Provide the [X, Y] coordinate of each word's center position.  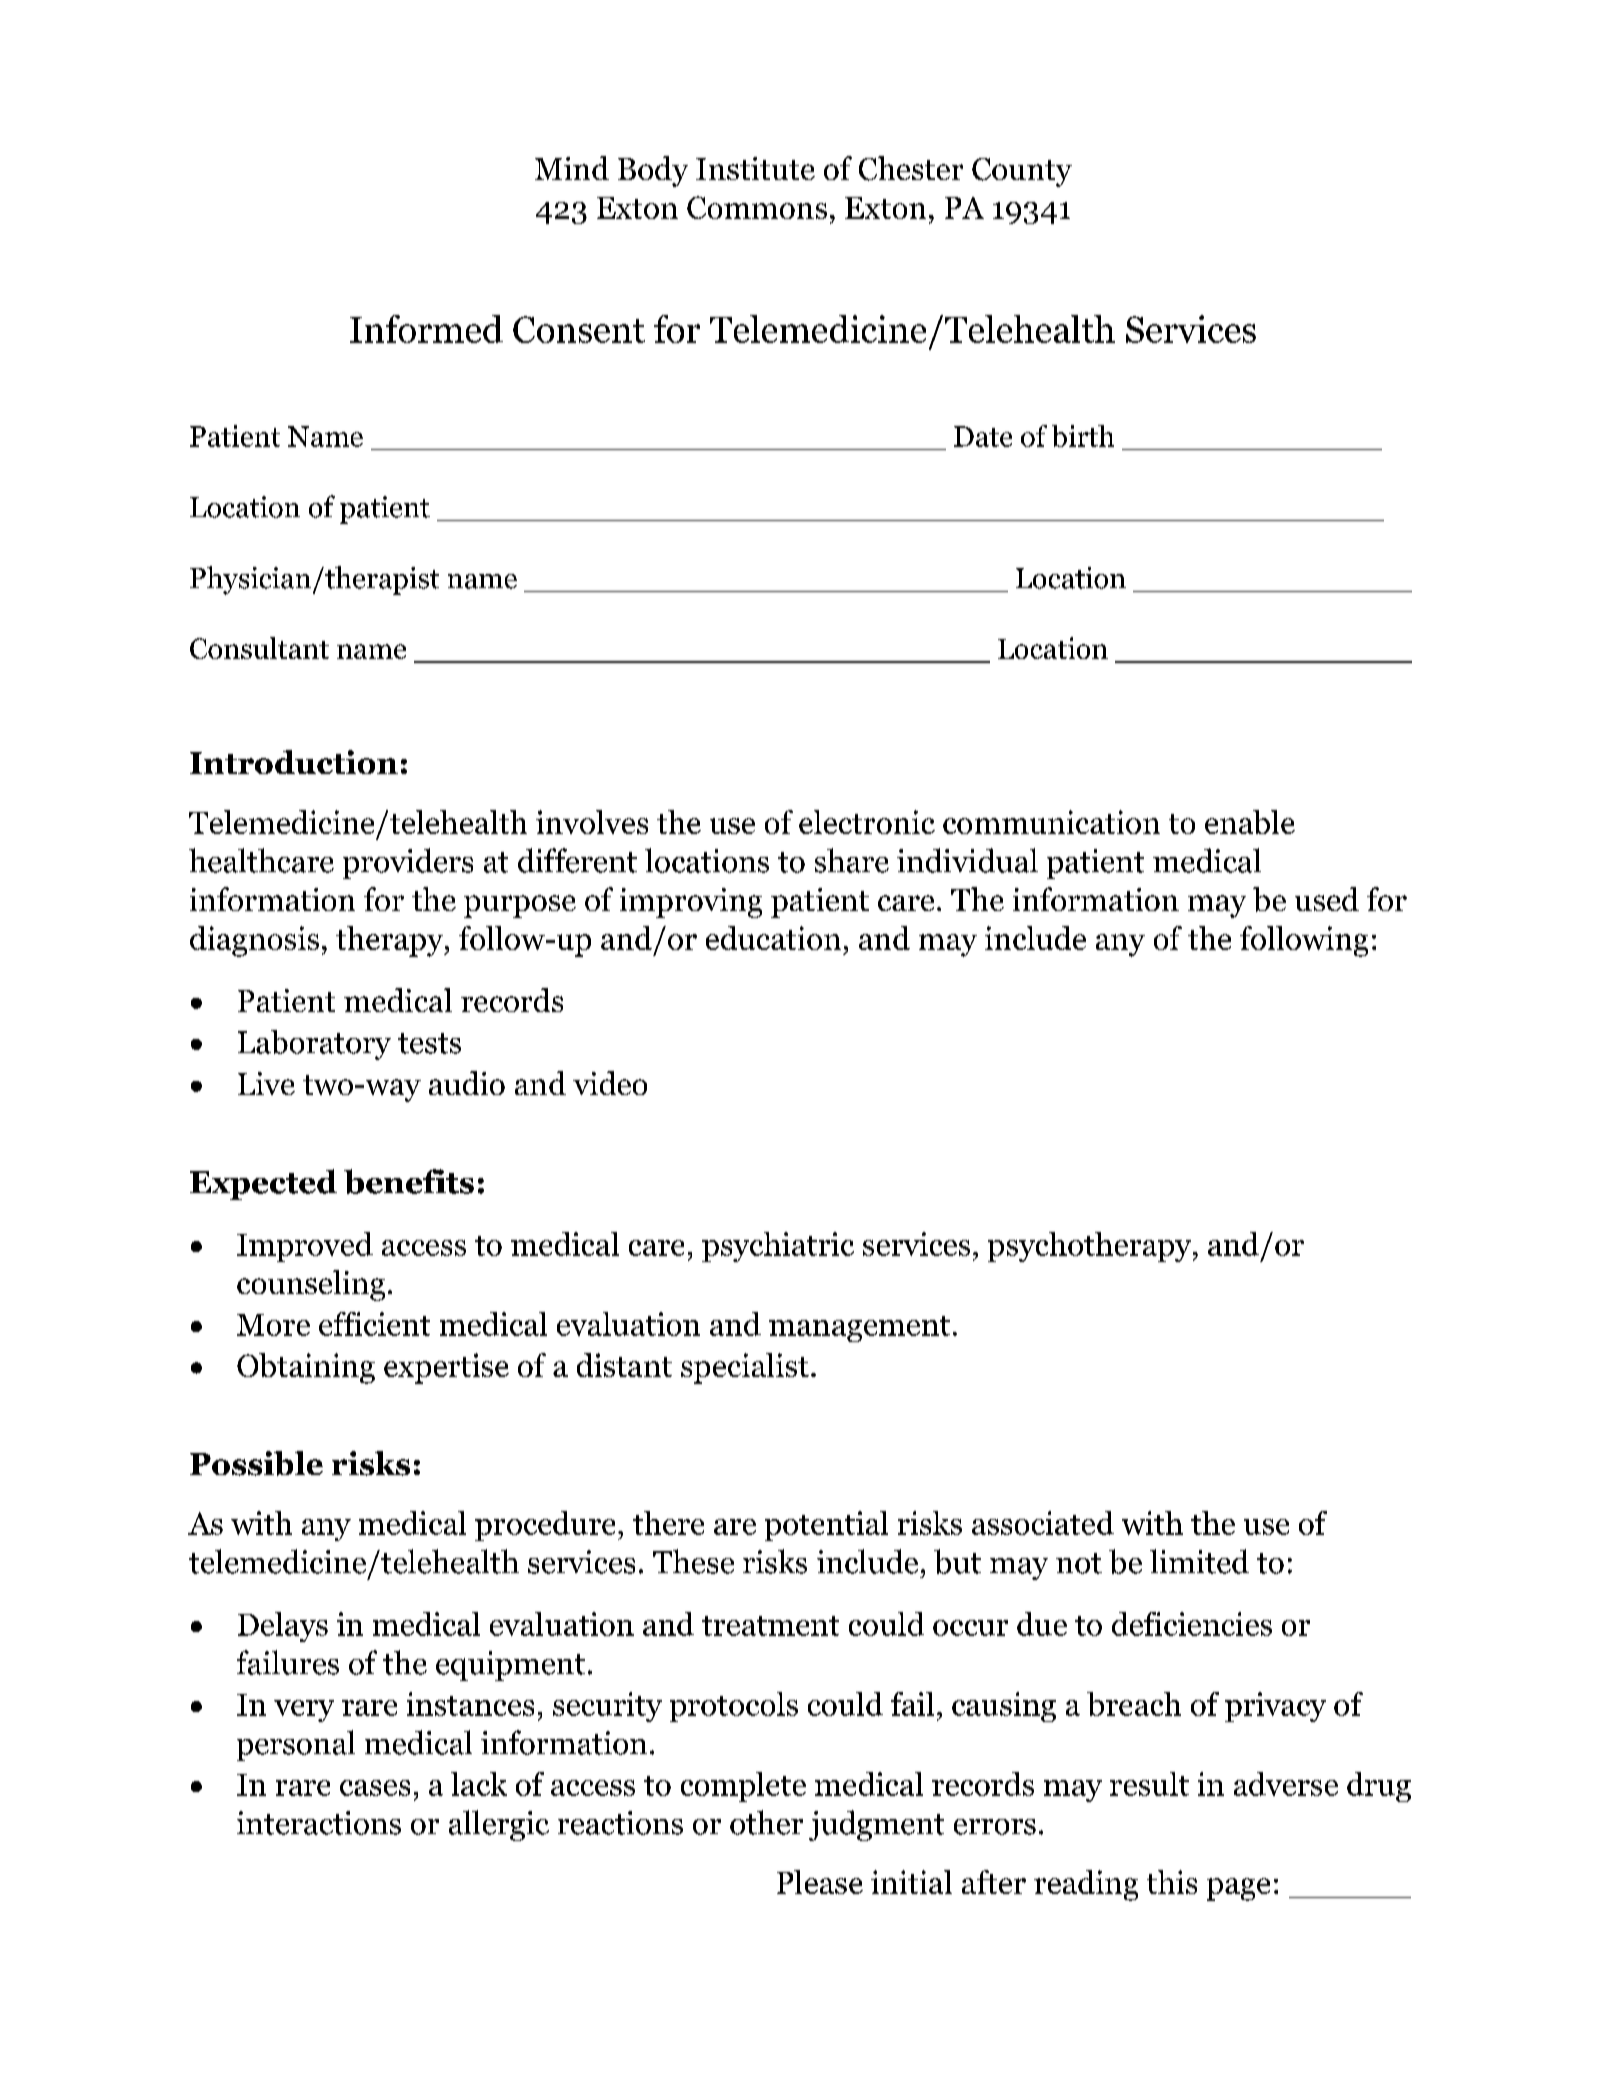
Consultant [259, 648]
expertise [446, 1368]
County [1022, 172]
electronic [867, 822]
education [773, 938]
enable [1250, 822]
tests [429, 1043]
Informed [426, 329]
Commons [757, 207]
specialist [745, 1368]
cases [375, 1788]
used [1327, 899]
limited [1199, 1561]
